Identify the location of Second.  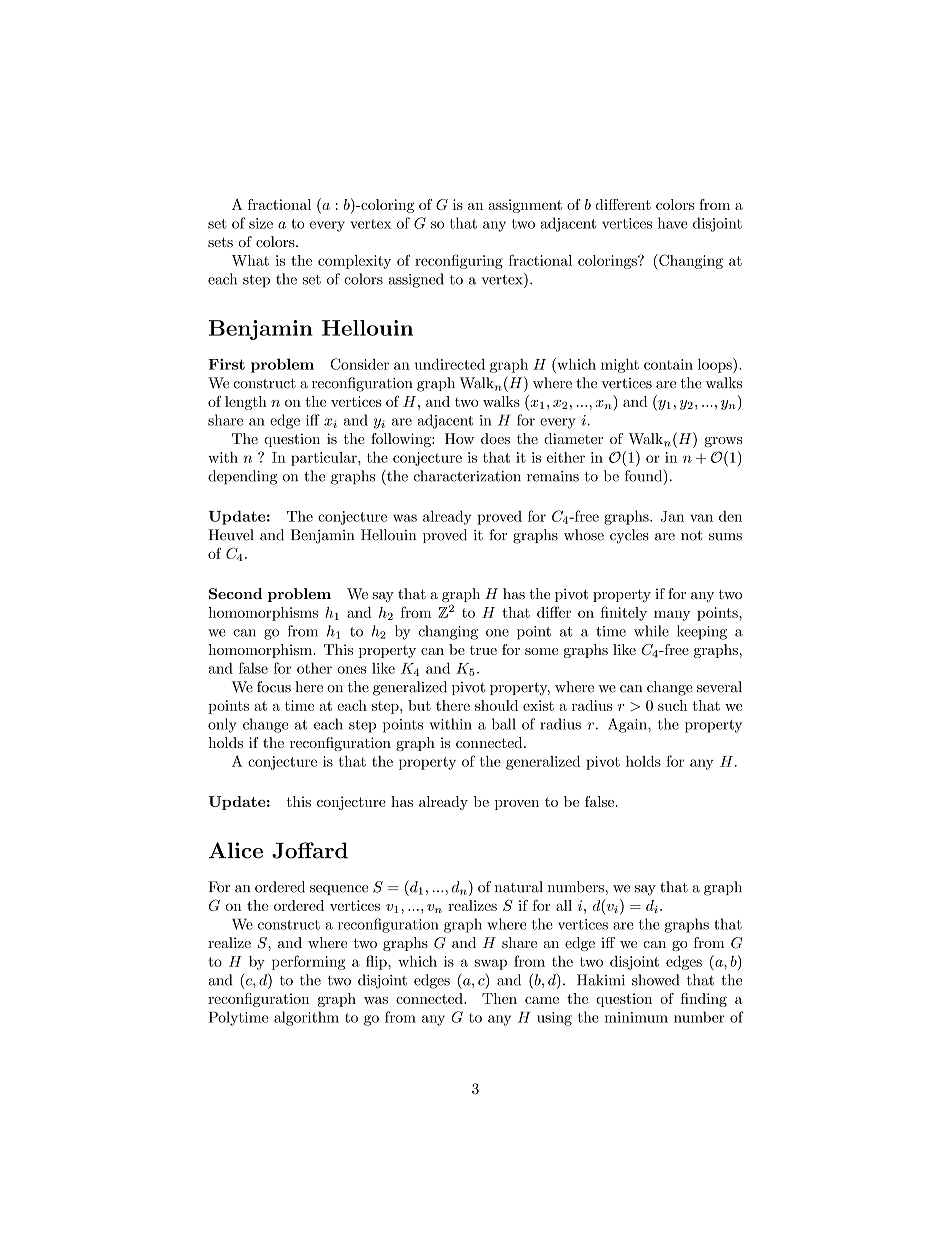
(235, 594).
